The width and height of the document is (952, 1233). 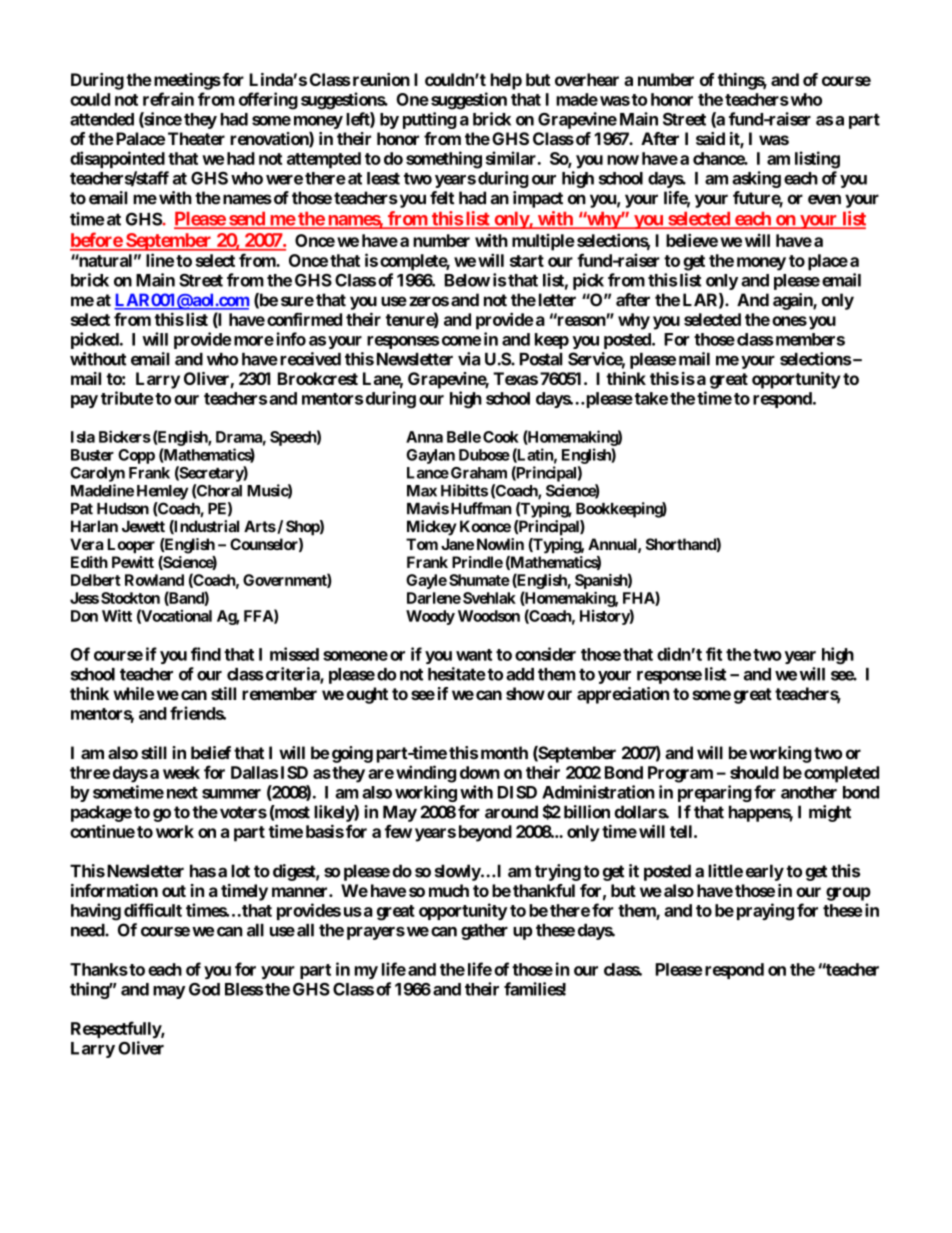 What do you see at coordinates (204, 989) in the document?
I see `God` at bounding box center [204, 989].
